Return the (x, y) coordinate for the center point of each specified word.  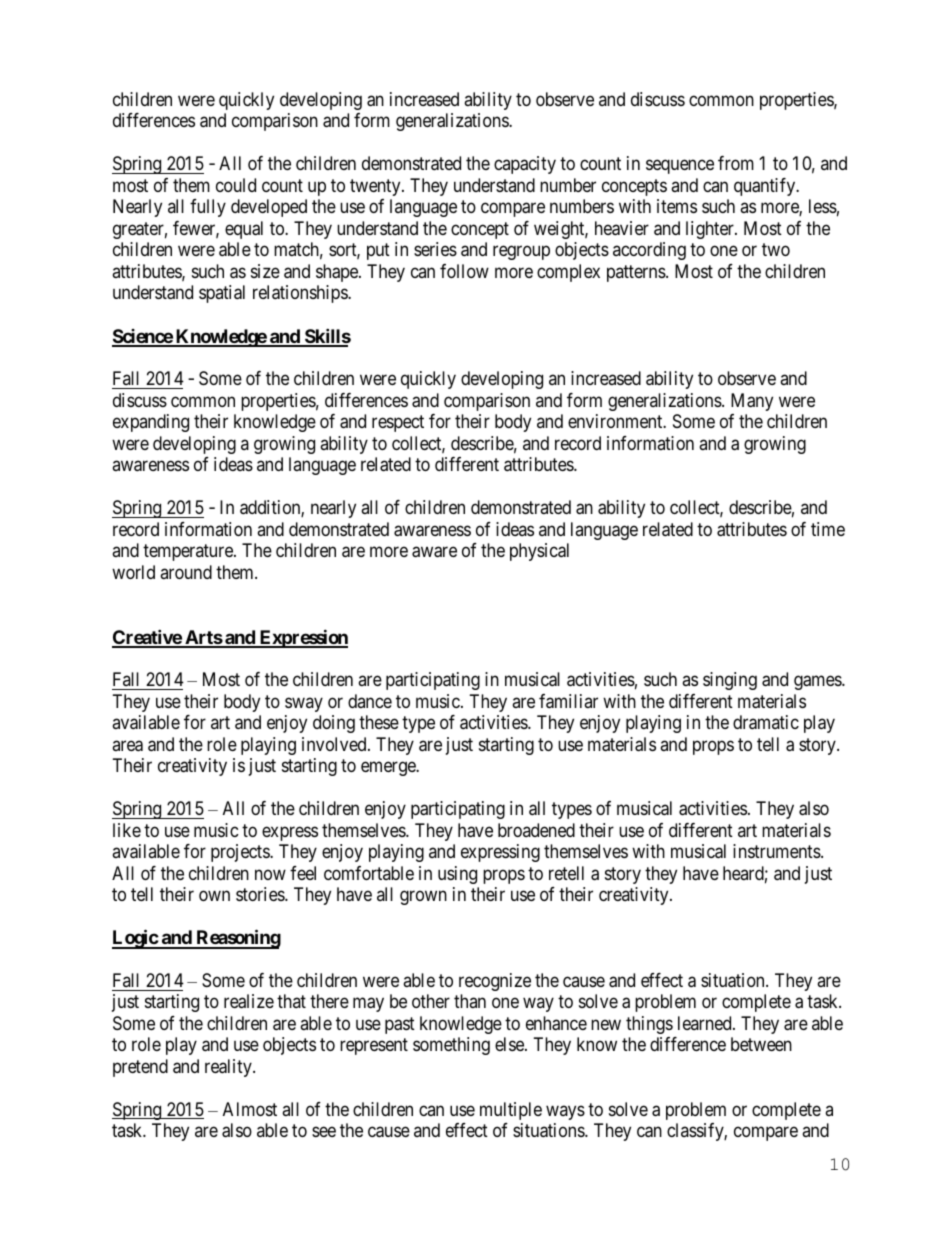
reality (229, 1068)
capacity (525, 165)
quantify (766, 187)
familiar (568, 701)
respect (398, 424)
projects (241, 853)
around (186, 572)
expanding (151, 423)
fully (208, 208)
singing (730, 681)
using (457, 875)
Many (752, 402)
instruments (777, 851)
